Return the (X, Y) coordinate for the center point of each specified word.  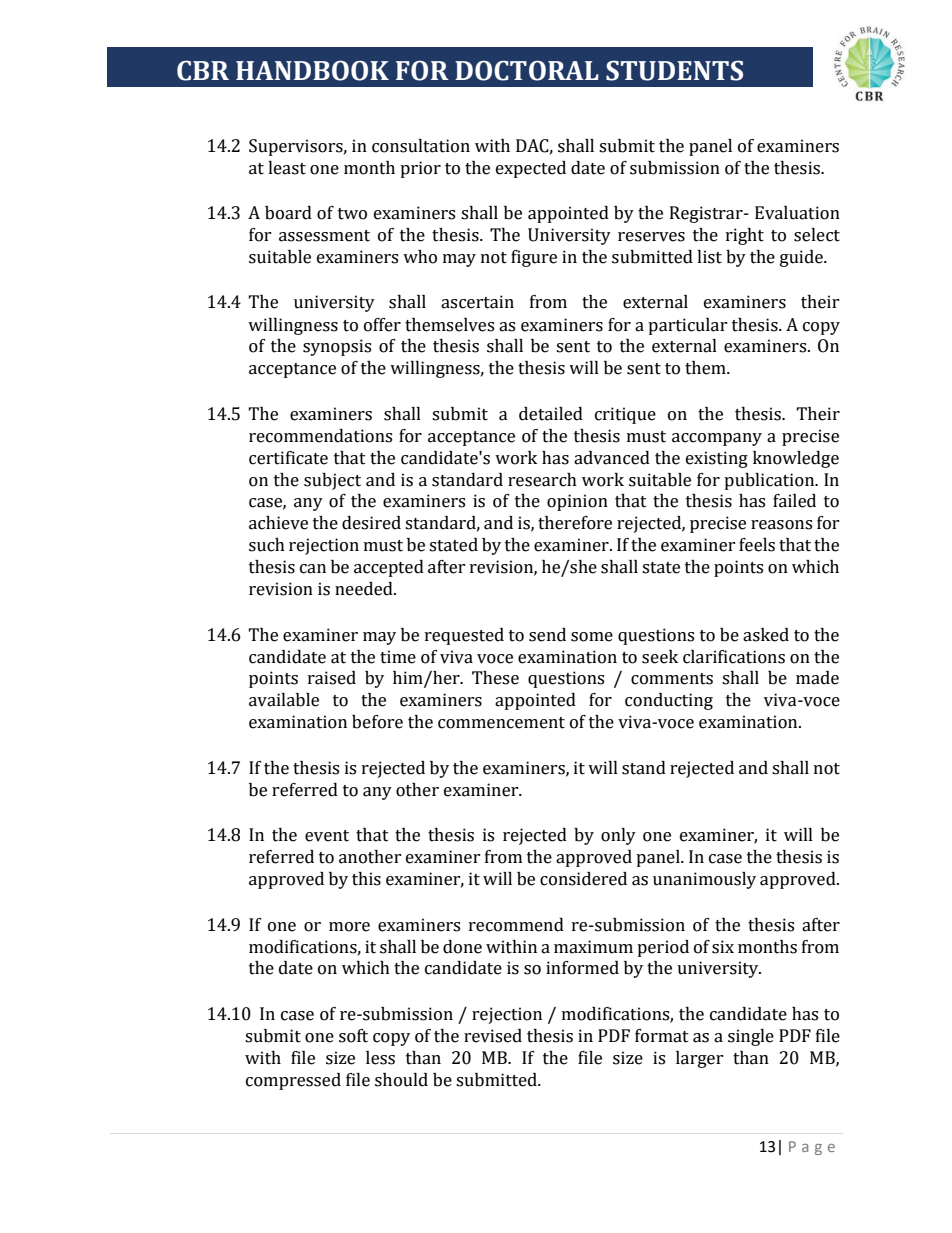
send (547, 635)
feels (757, 545)
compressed (293, 1081)
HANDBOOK (312, 70)
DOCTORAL (527, 70)
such (267, 545)
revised (493, 1036)
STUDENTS (674, 70)
